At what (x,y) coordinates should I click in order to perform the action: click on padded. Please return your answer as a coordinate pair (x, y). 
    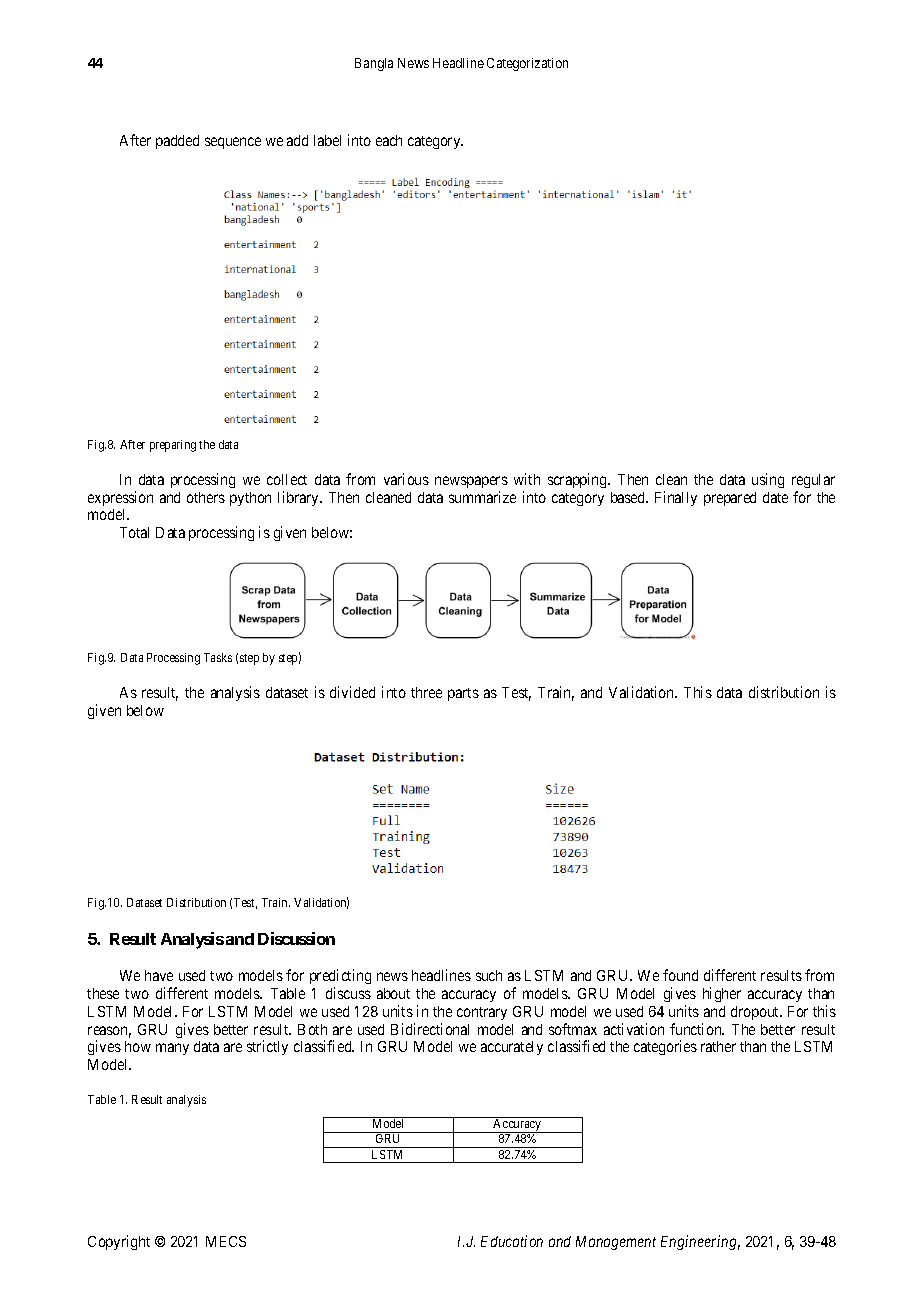
    Looking at the image, I should click on (177, 142).
